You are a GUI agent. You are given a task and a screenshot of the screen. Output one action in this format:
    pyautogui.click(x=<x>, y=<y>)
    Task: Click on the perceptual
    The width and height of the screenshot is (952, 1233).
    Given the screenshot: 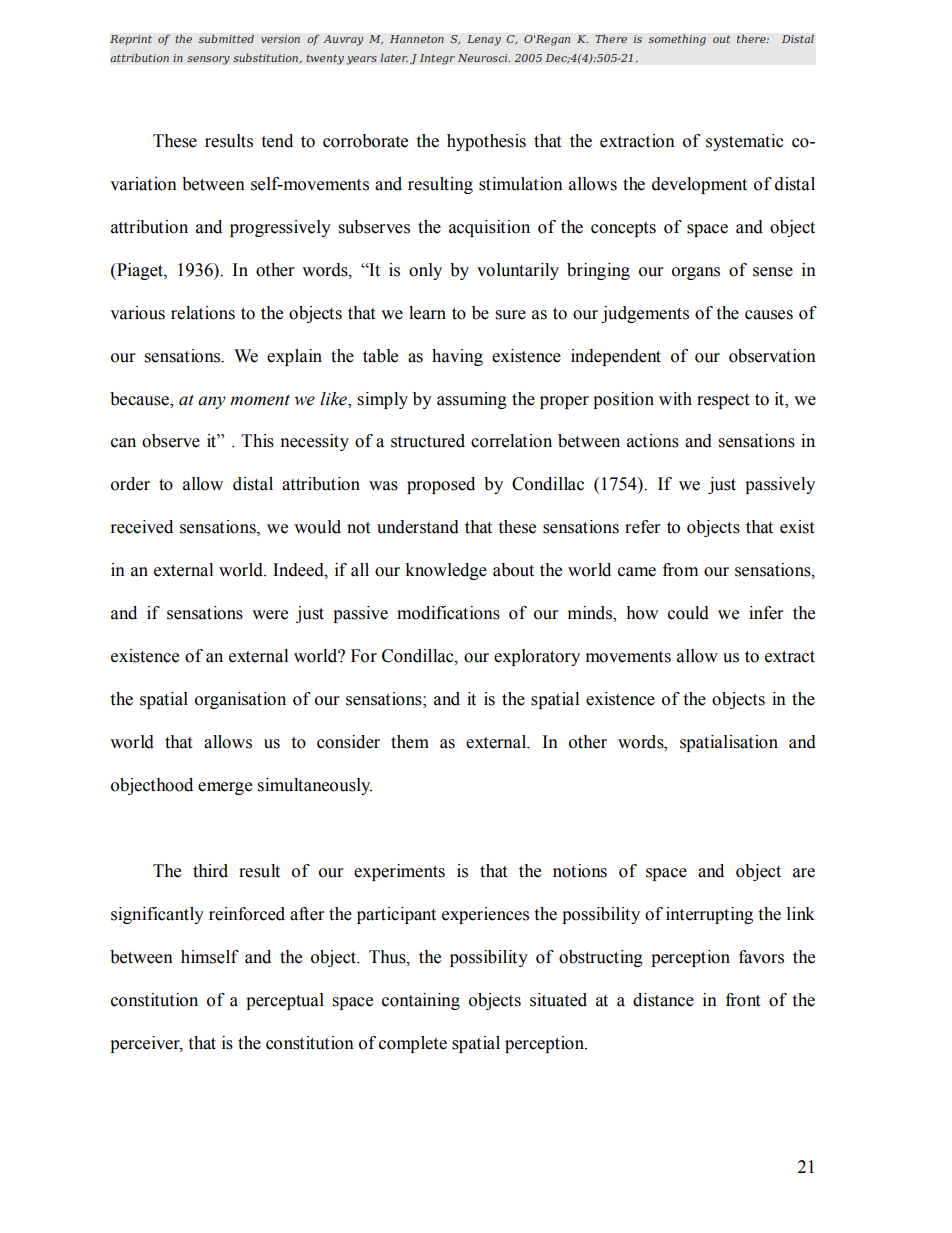 What is the action you would take?
    pyautogui.click(x=285, y=1001)
